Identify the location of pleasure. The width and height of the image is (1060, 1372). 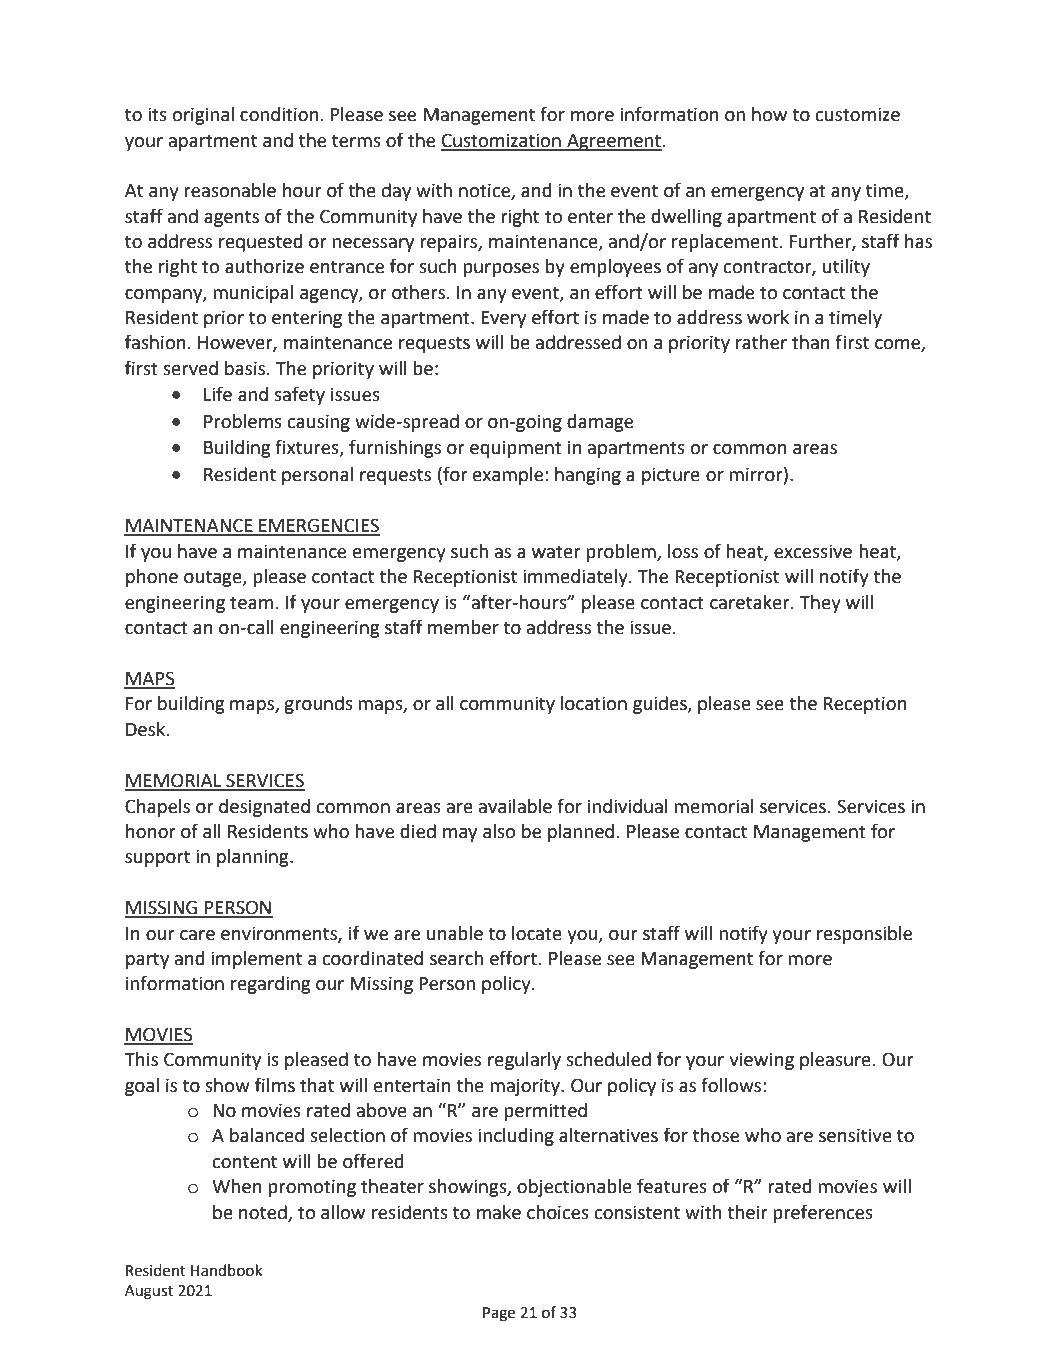
(835, 1061).
